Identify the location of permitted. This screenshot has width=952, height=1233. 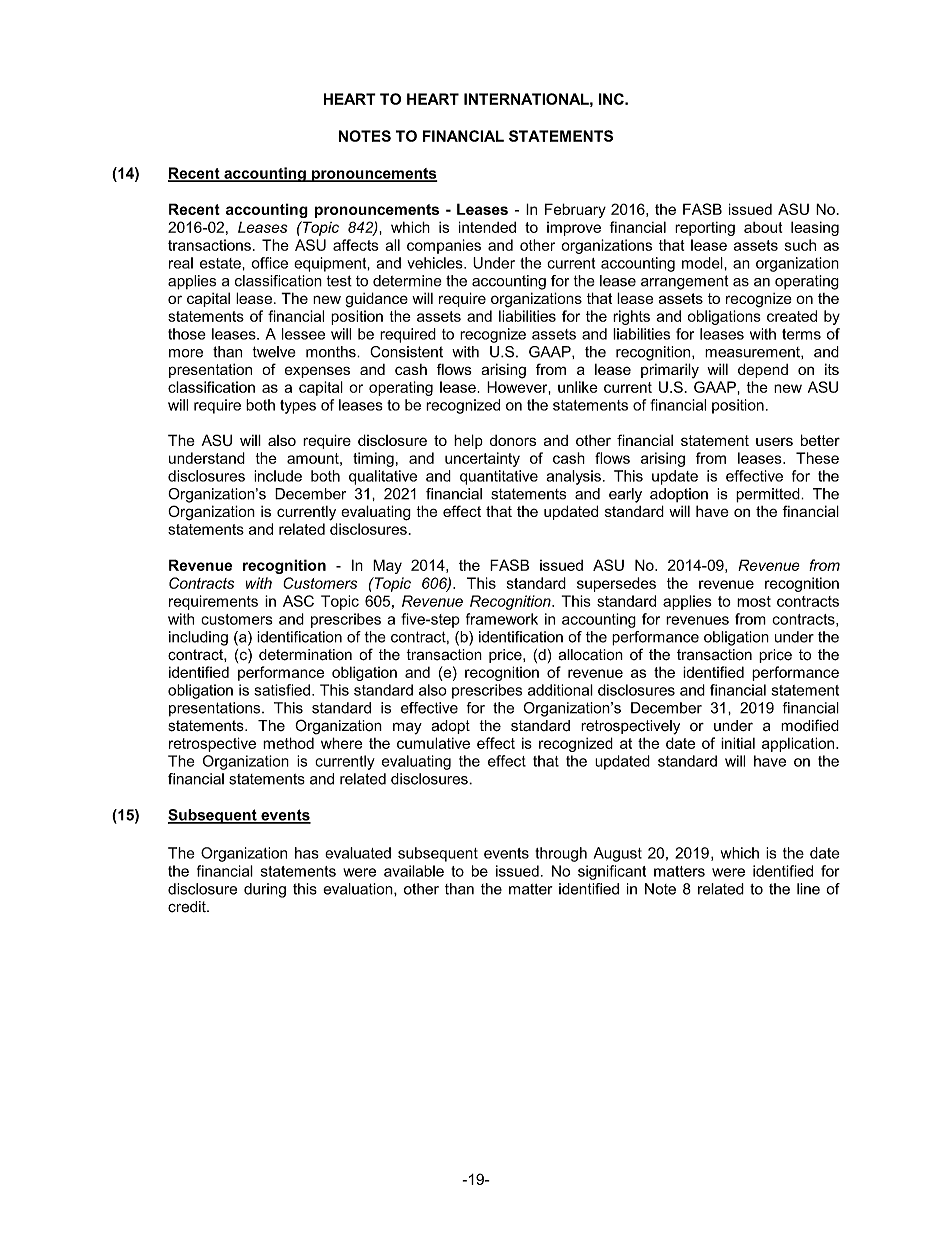
(769, 495).
